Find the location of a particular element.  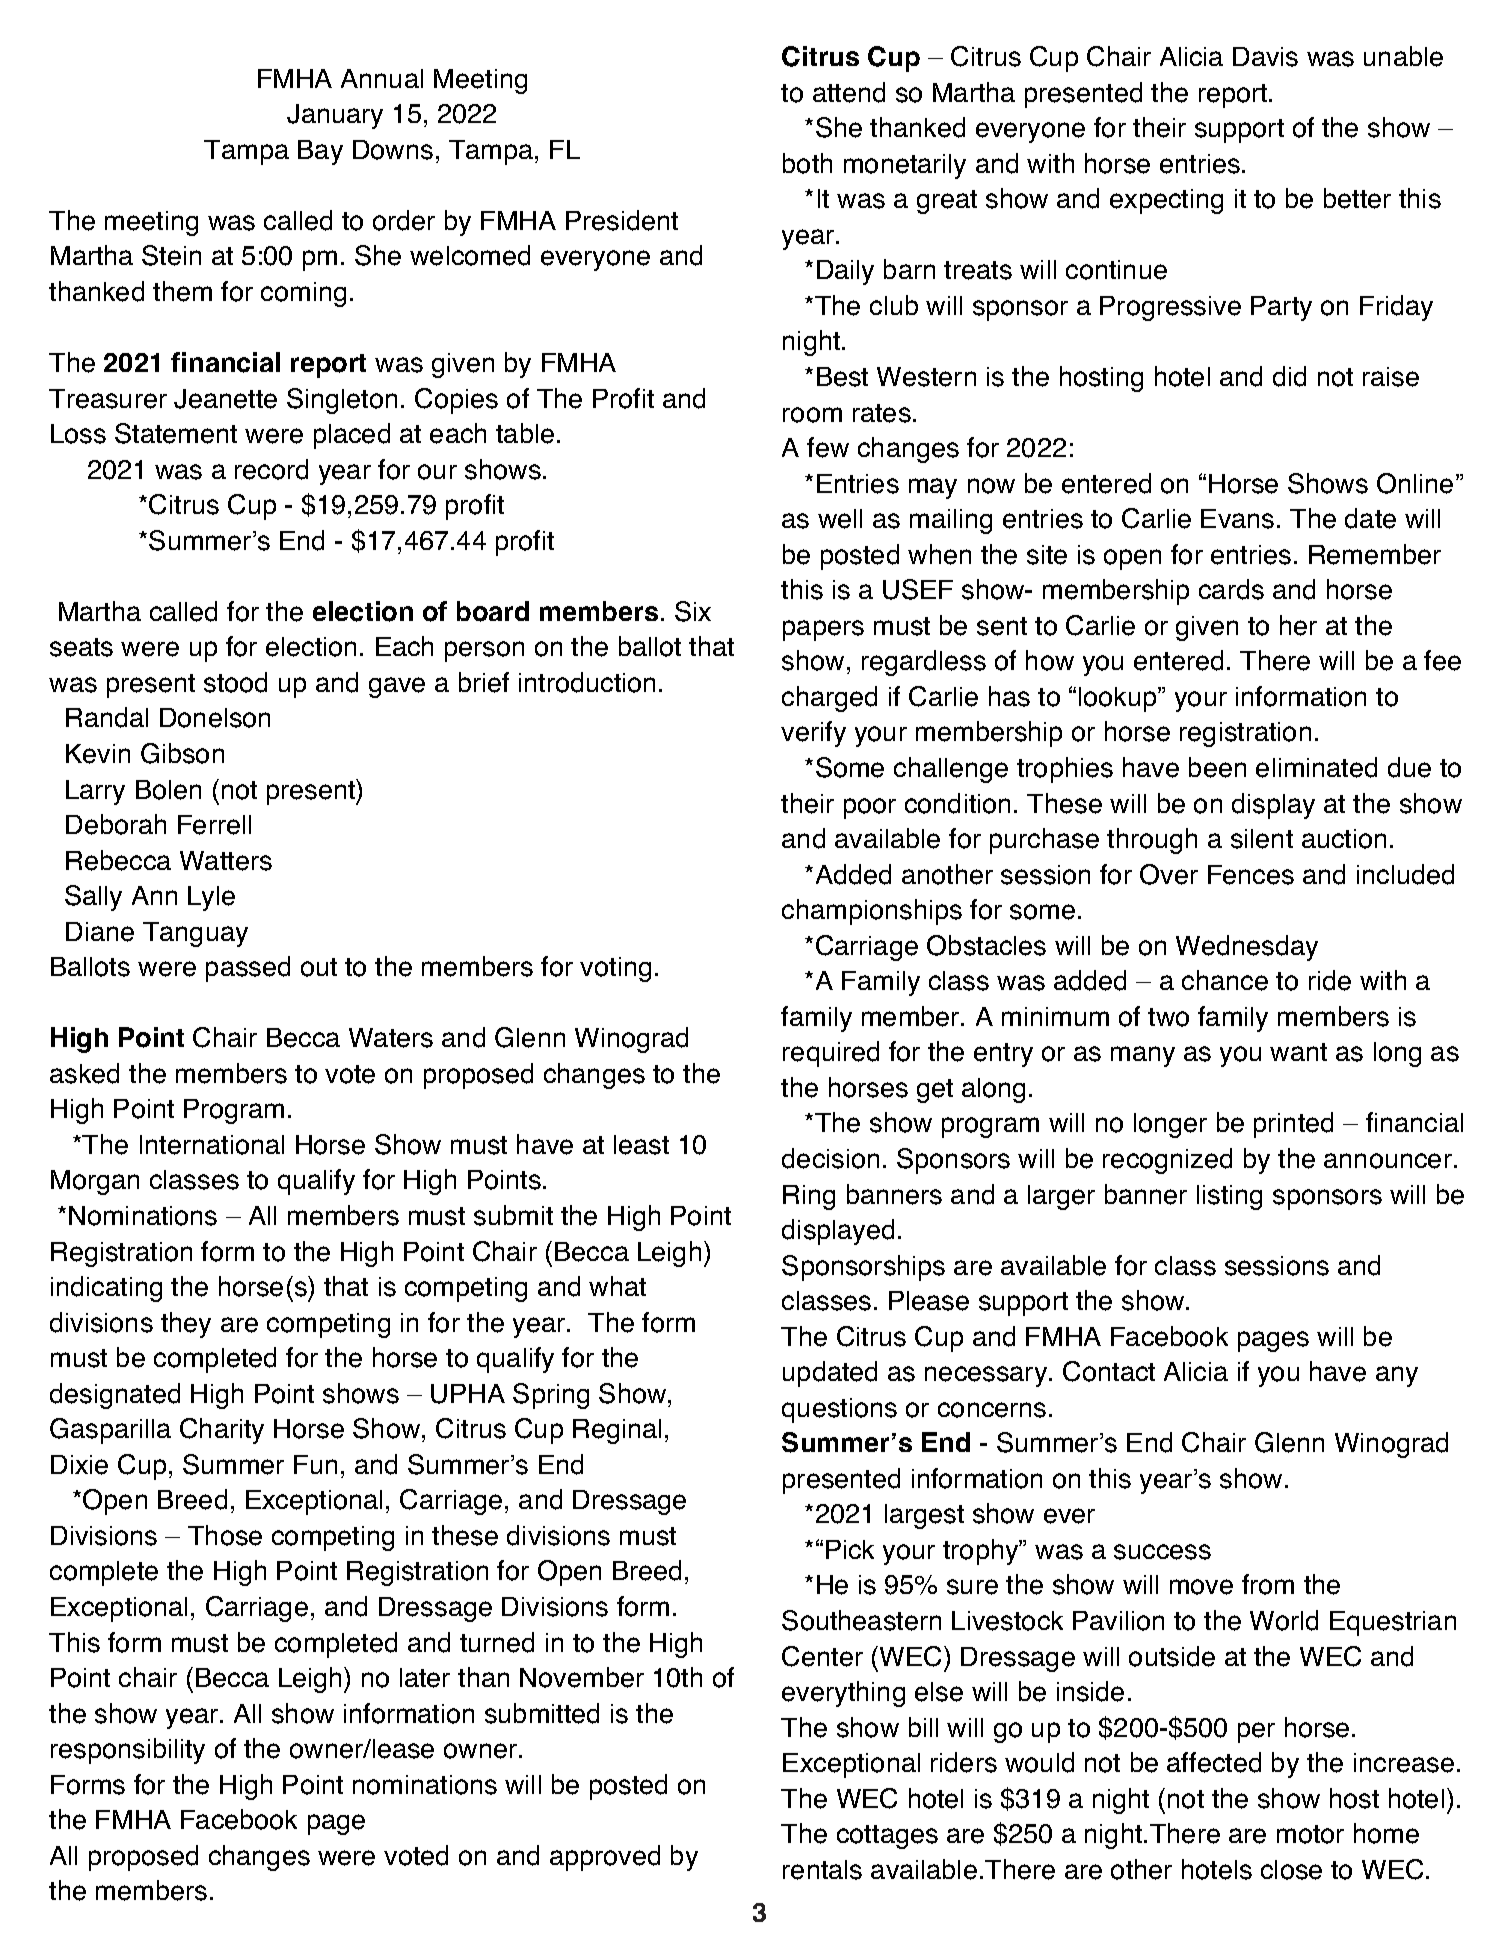

Wednesday is located at coordinates (1247, 948).
